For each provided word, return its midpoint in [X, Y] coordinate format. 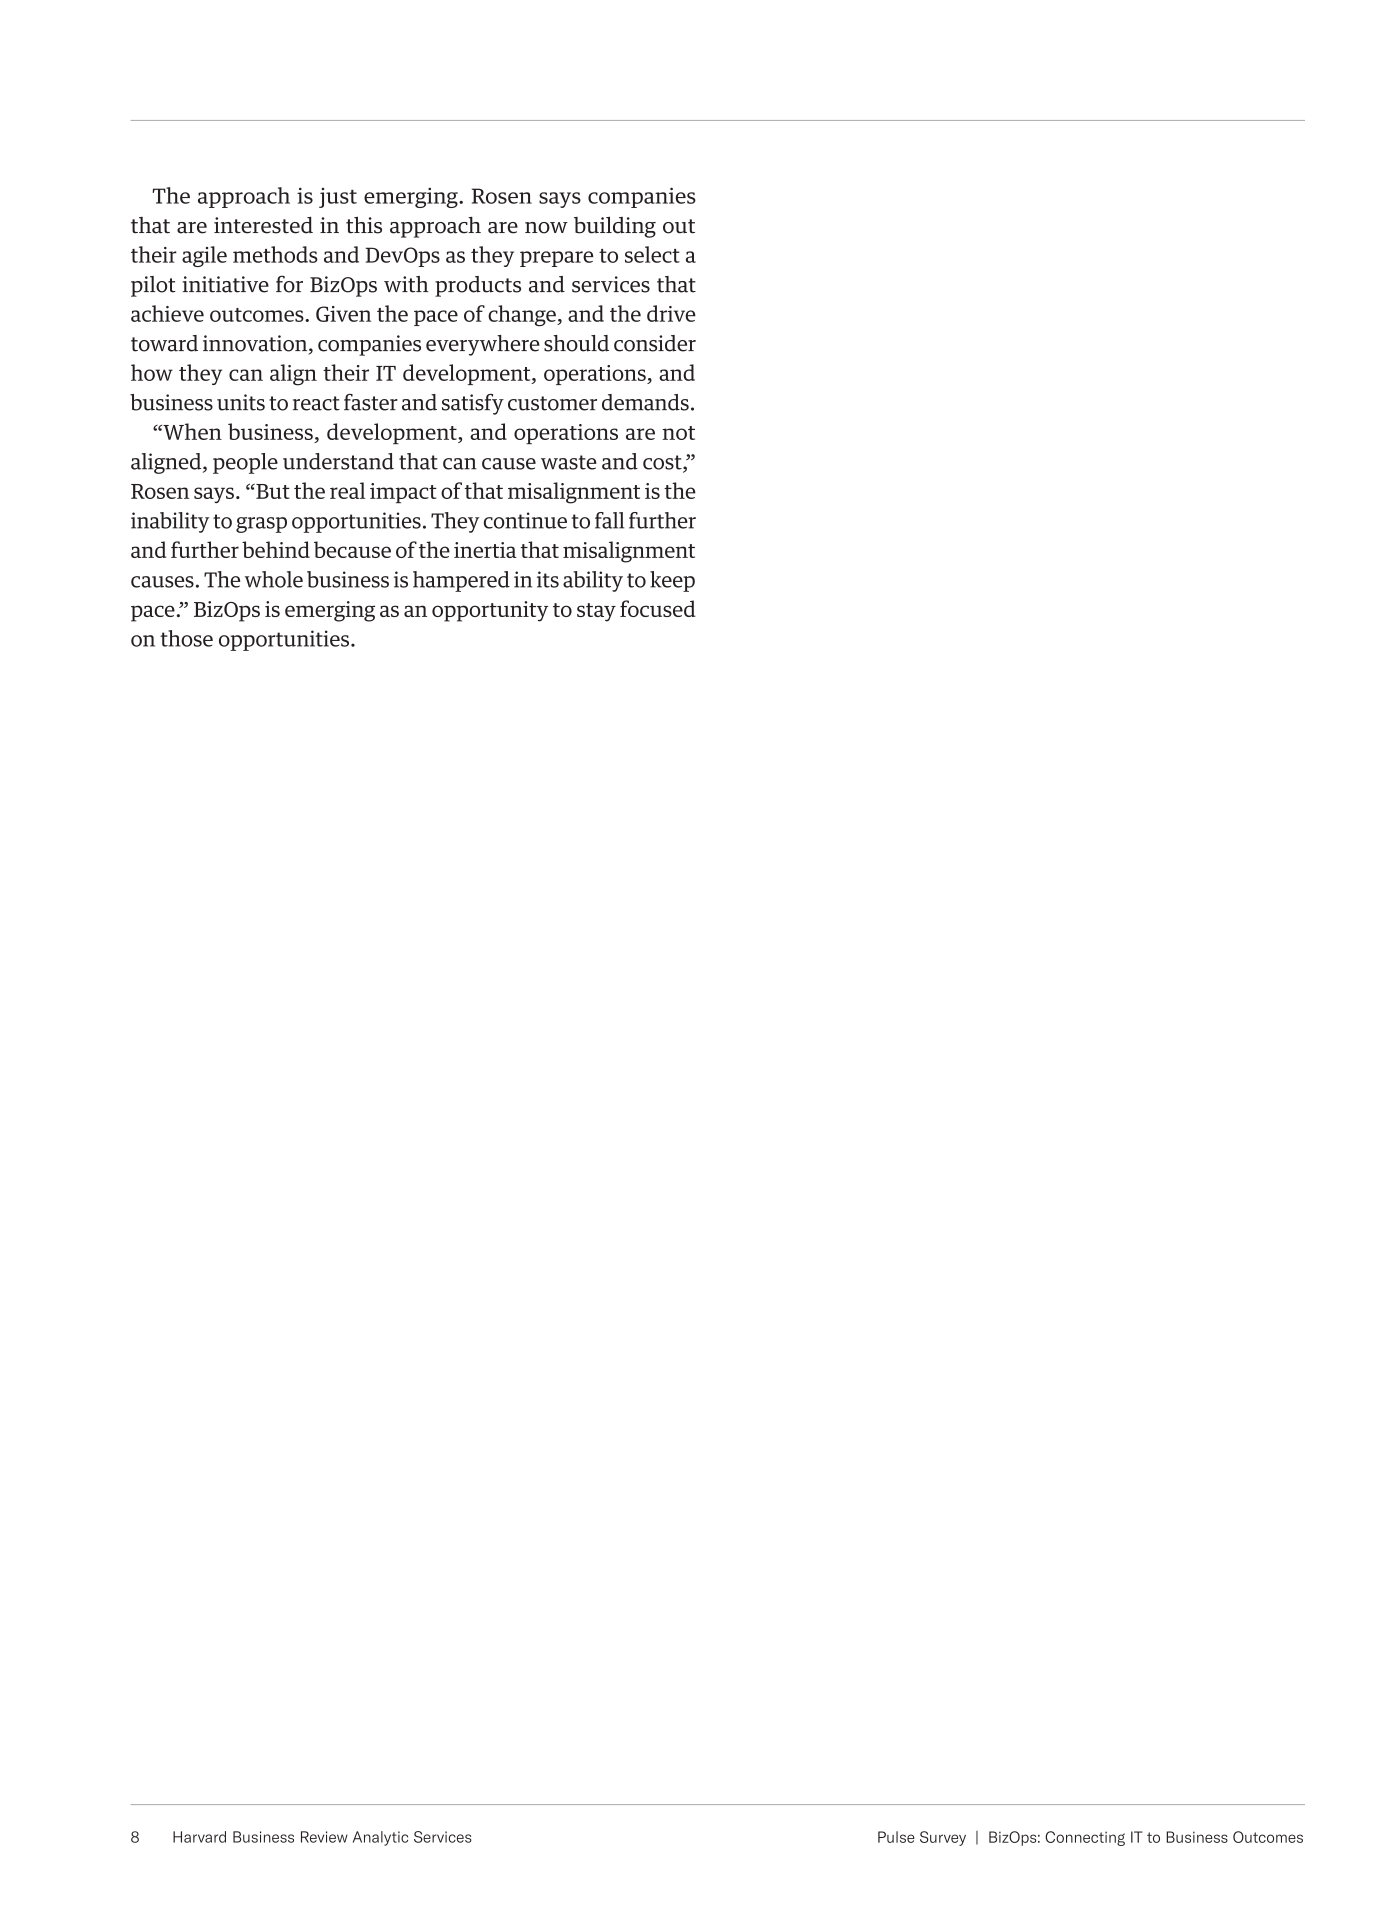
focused [658, 608]
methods [275, 254]
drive [671, 313]
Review [324, 1837]
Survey [943, 1838]
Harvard [199, 1837]
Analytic [380, 1838]
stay [596, 612]
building [615, 227]
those [186, 638]
